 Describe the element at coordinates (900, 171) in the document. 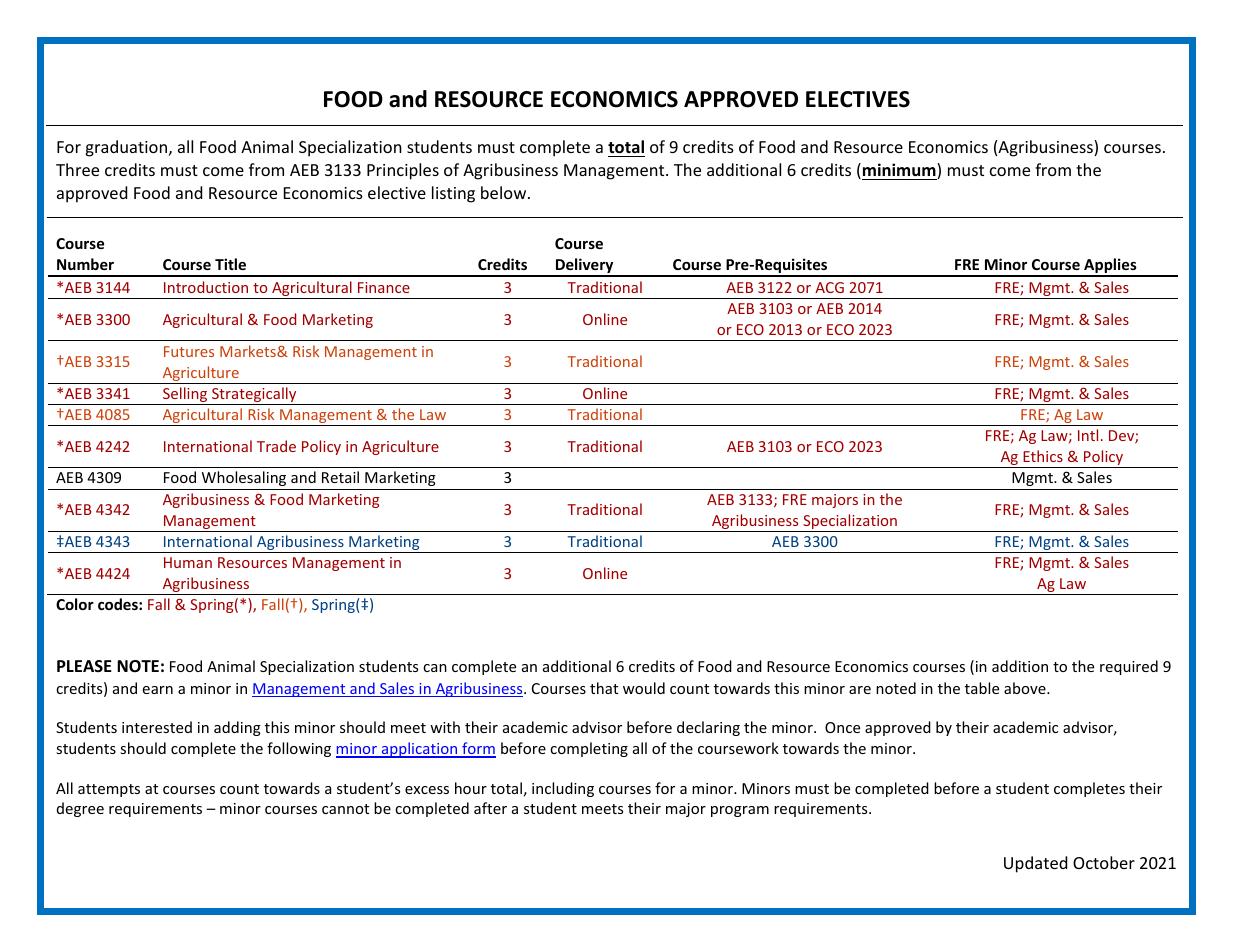

I see `minimum` at that location.
